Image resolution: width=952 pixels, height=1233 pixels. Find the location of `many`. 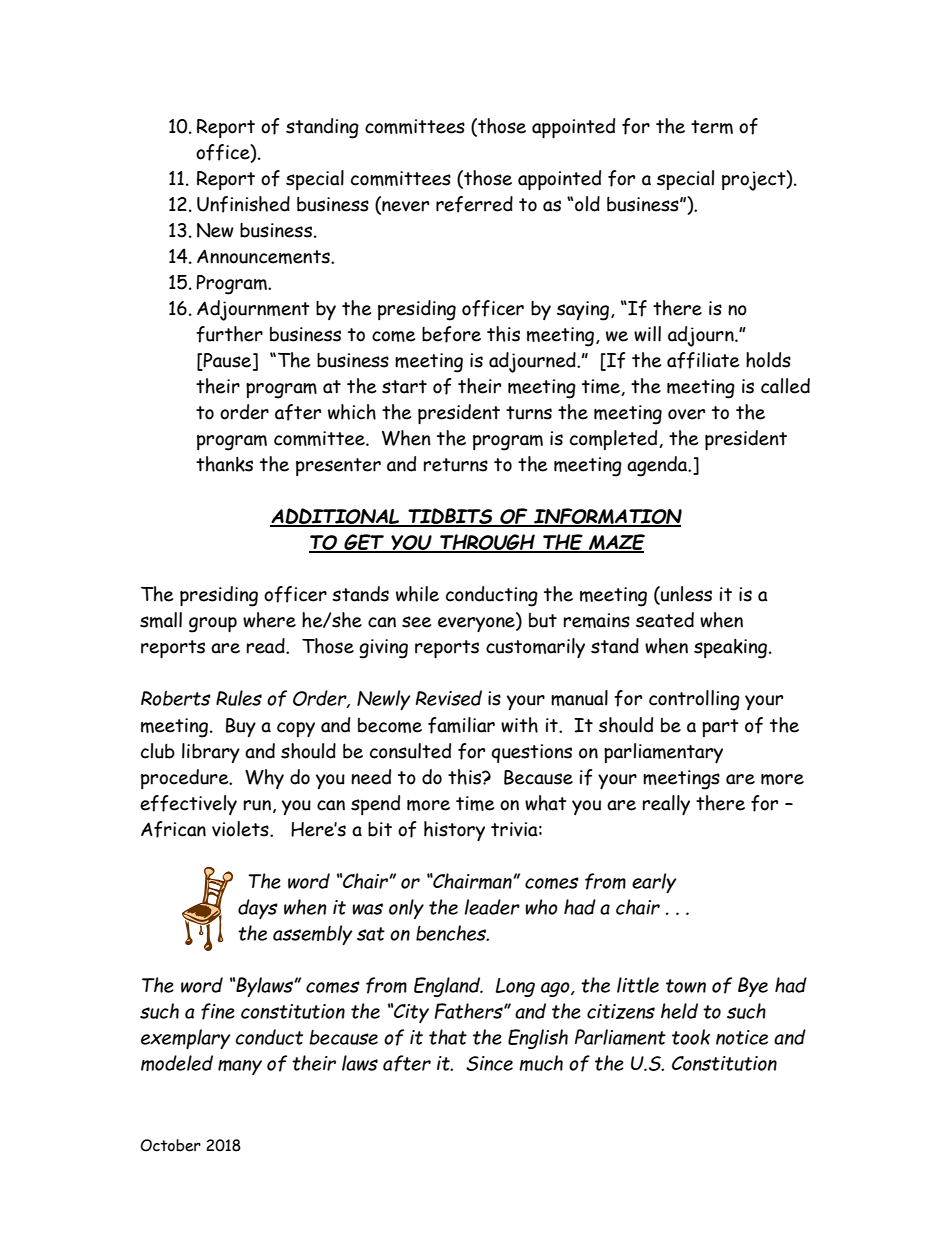

many is located at coordinates (240, 1067).
